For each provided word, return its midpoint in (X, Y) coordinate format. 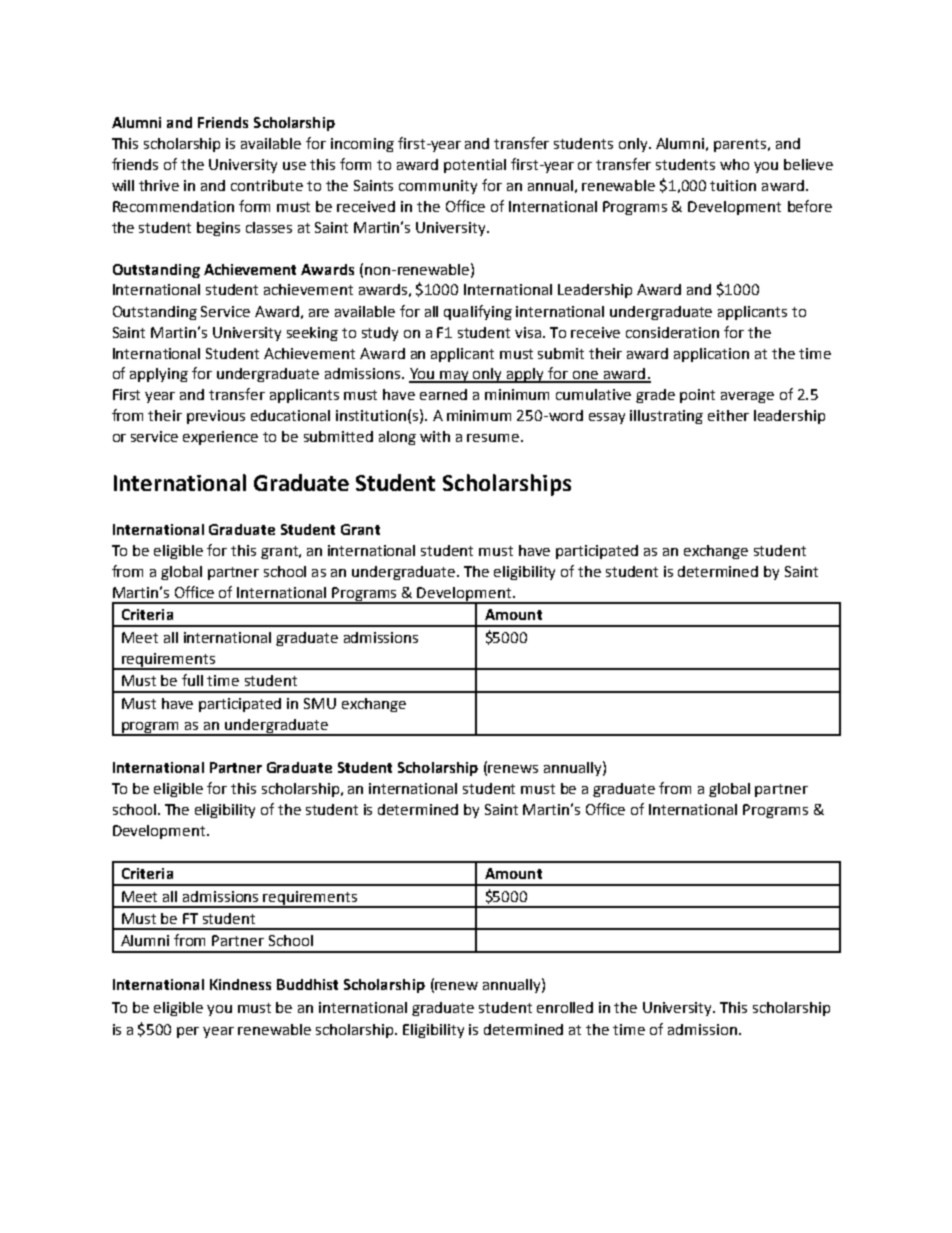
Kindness (240, 984)
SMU (320, 703)
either (728, 415)
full (192, 680)
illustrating (666, 417)
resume (493, 438)
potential (475, 166)
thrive (159, 185)
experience (220, 438)
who (734, 164)
